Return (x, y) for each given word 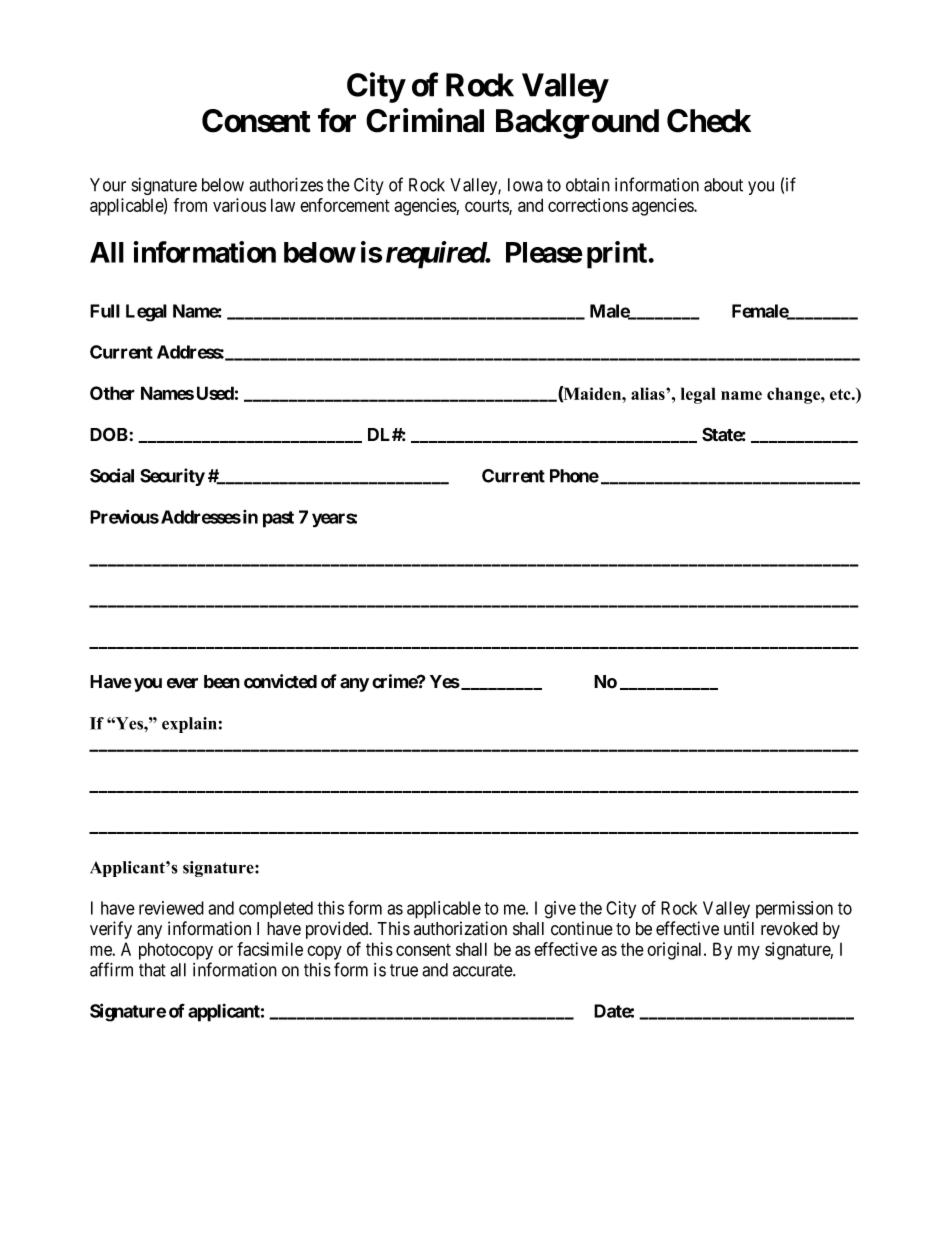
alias (649, 393)
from (190, 205)
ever (182, 683)
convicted (280, 681)
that (152, 970)
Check (709, 121)
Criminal (425, 120)
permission (794, 909)
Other (112, 393)
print (618, 255)
